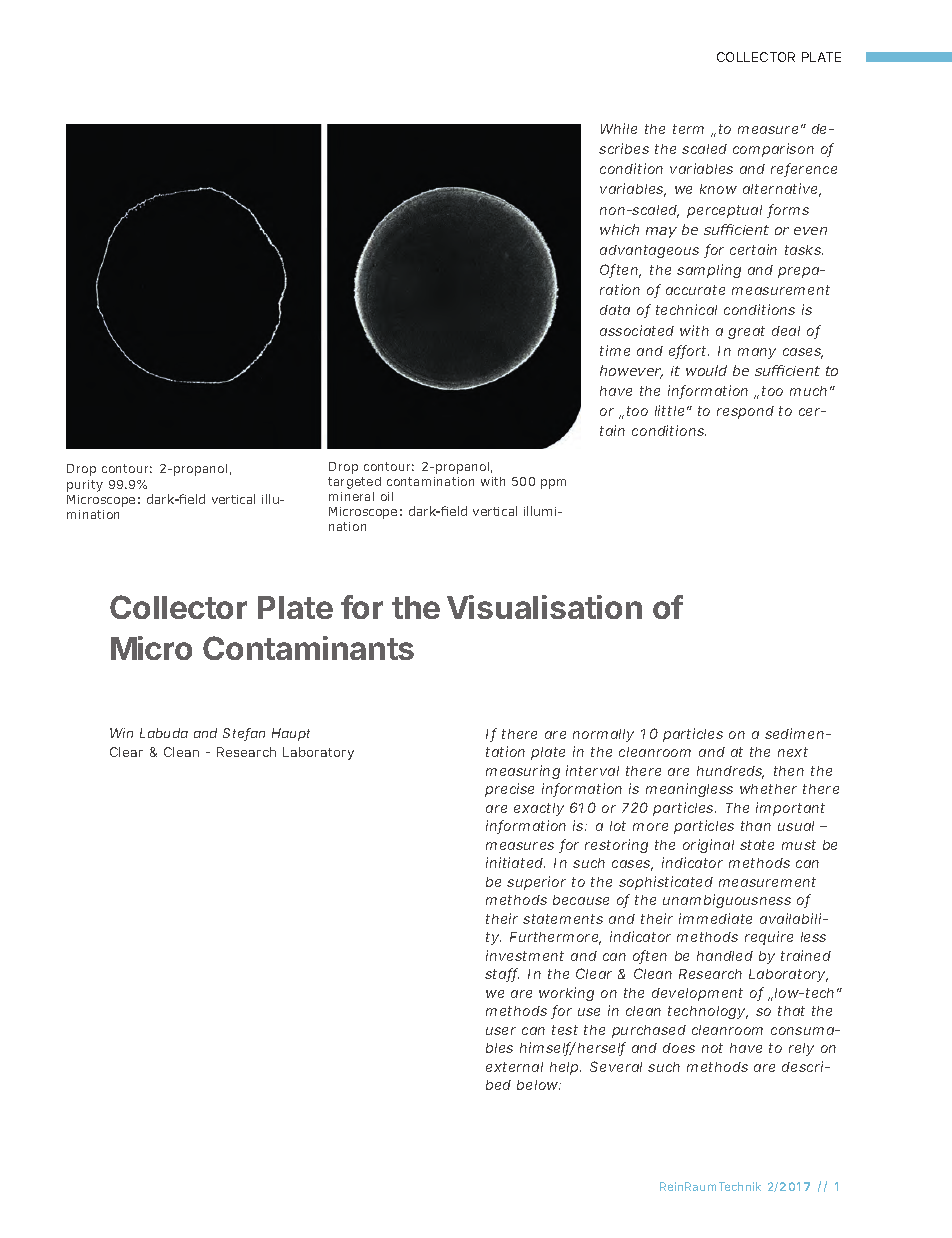  I want to click on user, so click(501, 1031).
